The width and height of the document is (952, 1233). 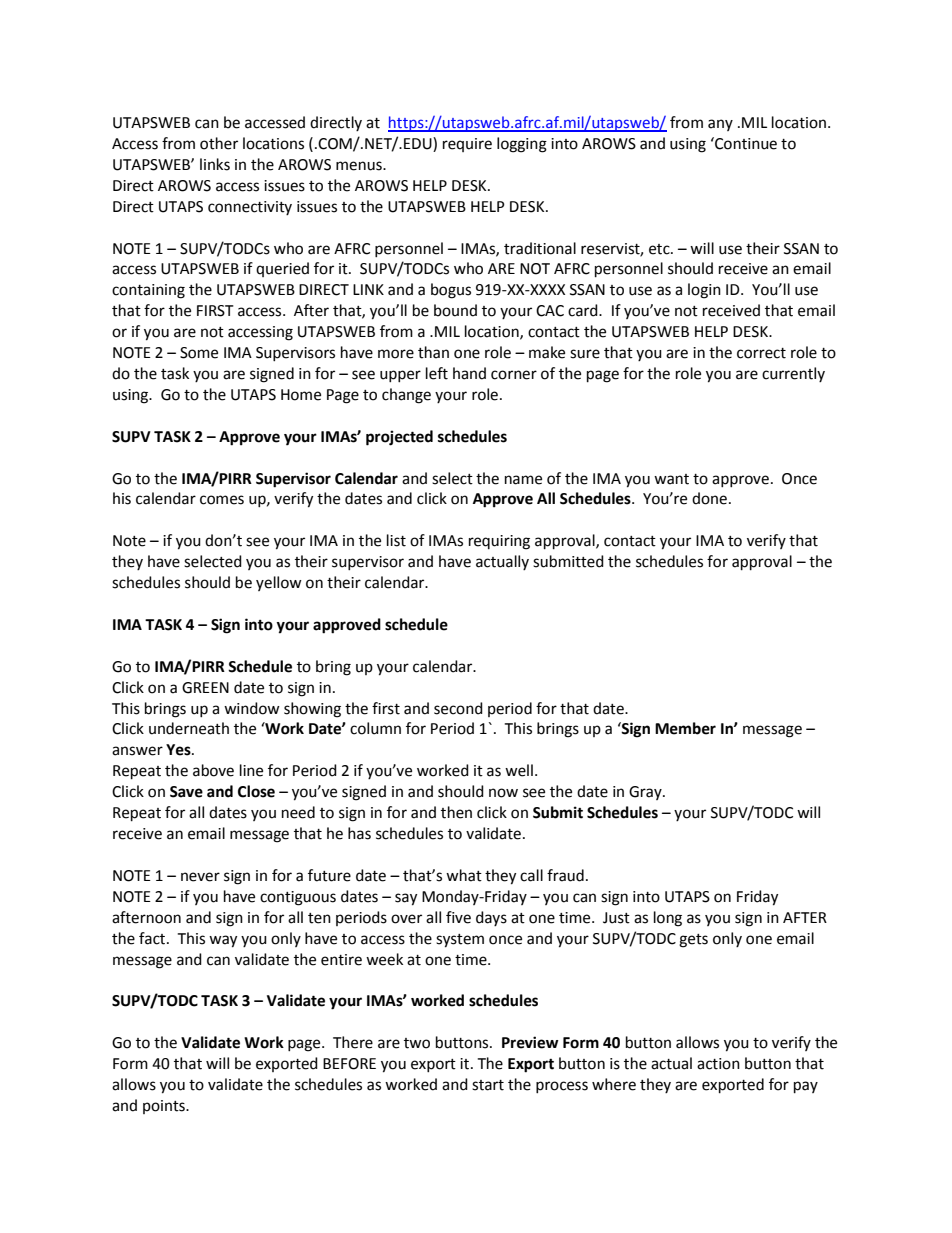 I want to click on points, so click(x=165, y=1107).
